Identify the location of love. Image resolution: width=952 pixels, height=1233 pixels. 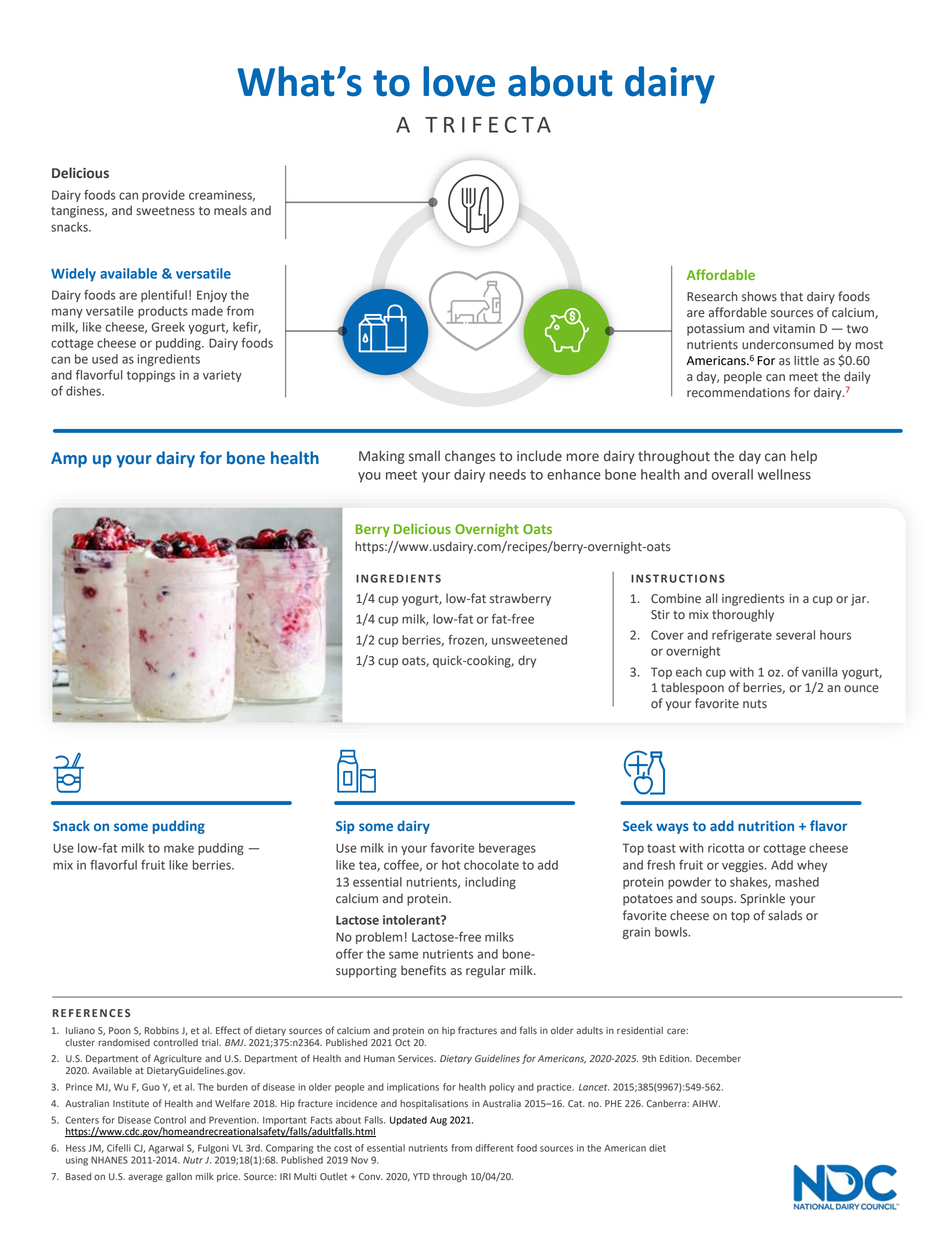
(459, 81).
